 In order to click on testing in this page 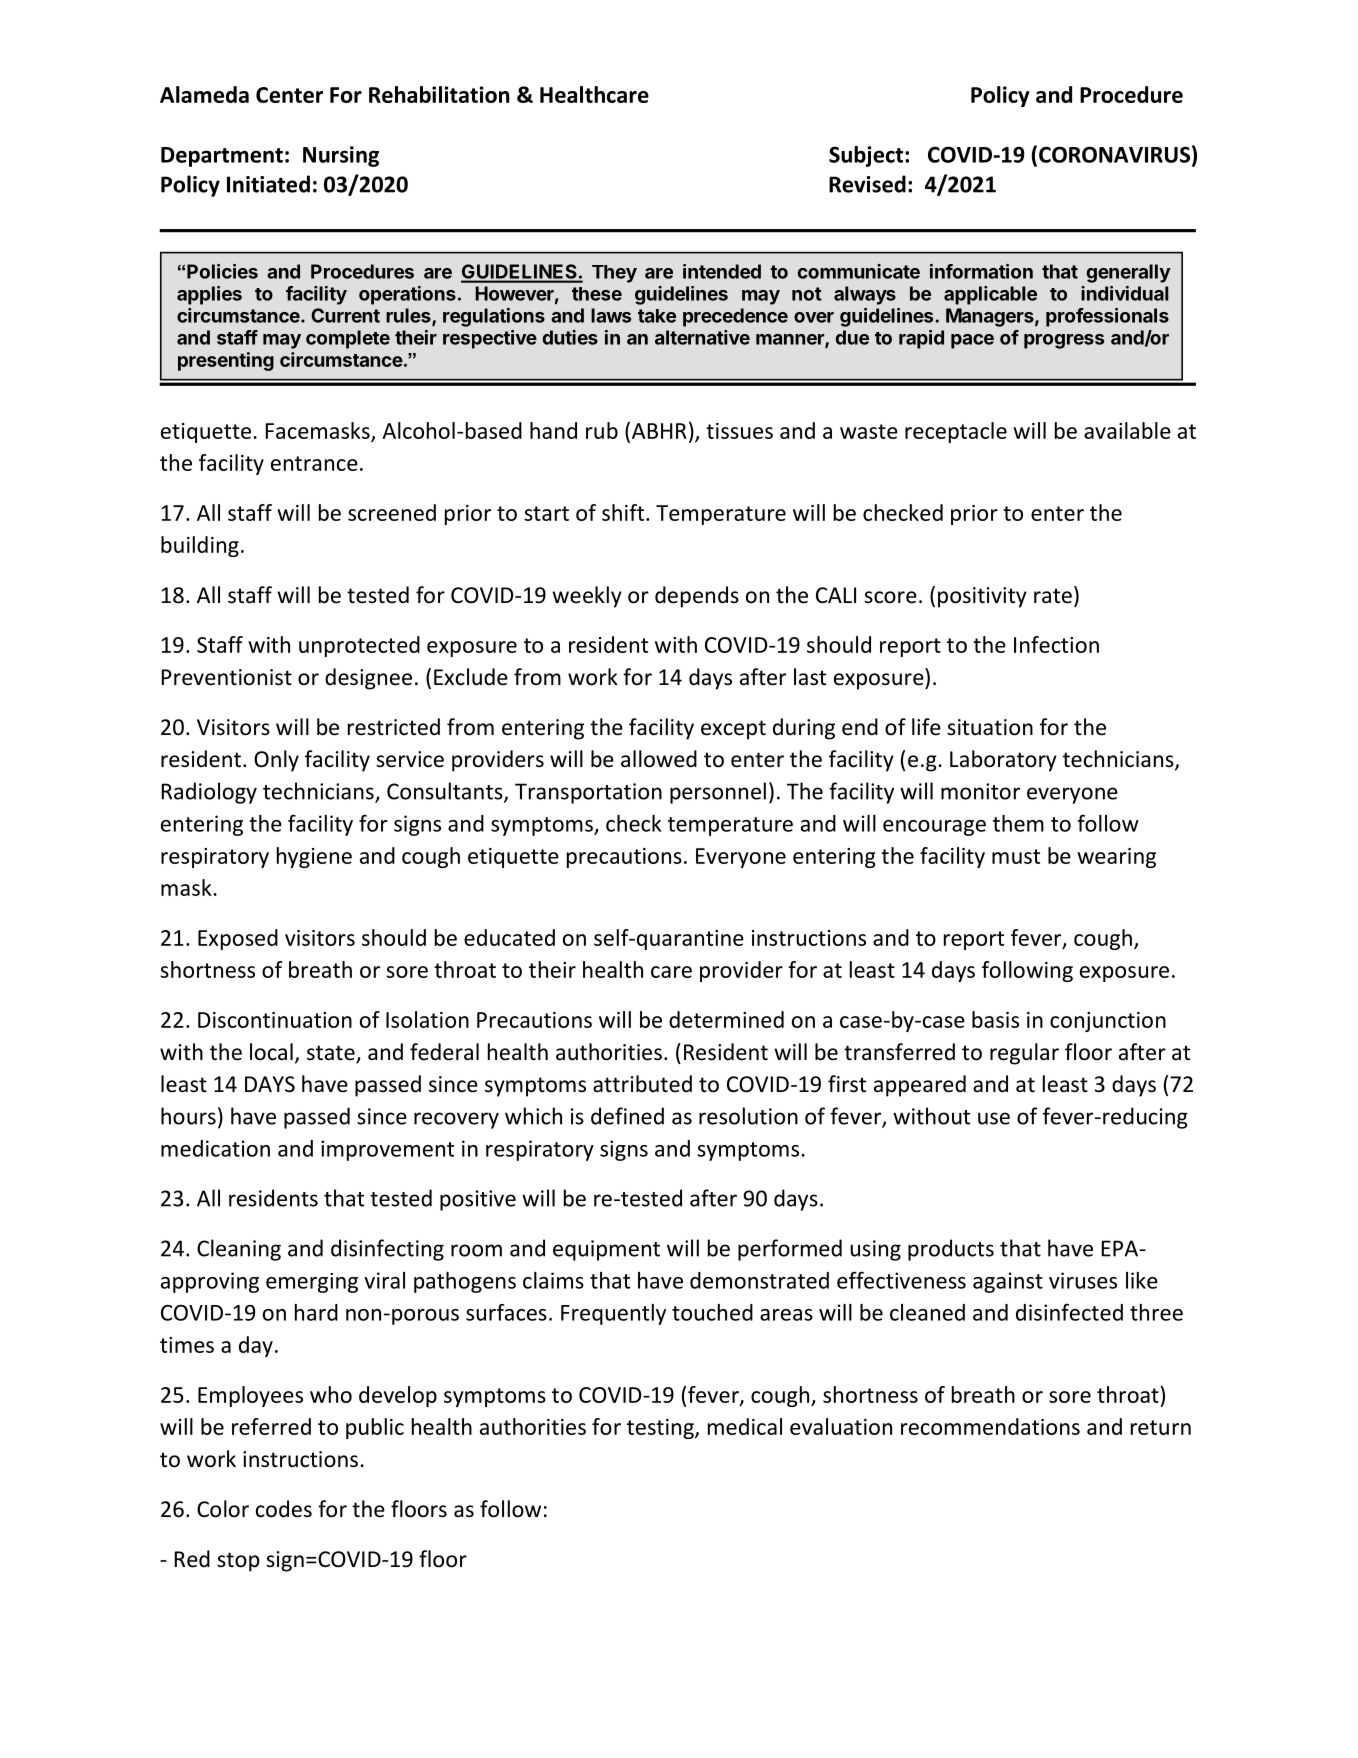, I will do `click(661, 1429)`.
